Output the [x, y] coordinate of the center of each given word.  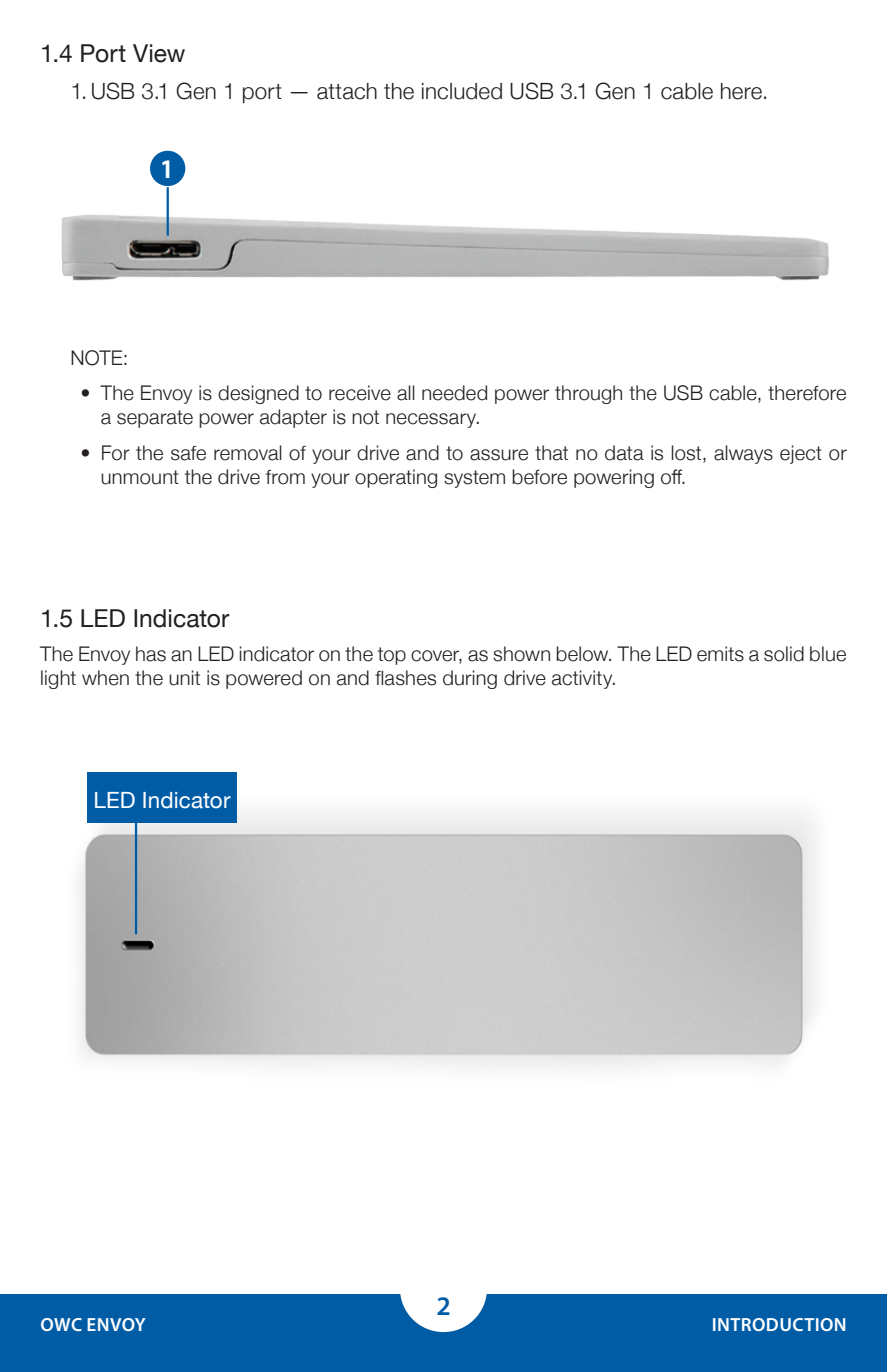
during [470, 679]
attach [347, 91]
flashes [405, 678]
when [105, 678]
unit [184, 678]
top [392, 656]
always [743, 454]
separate [155, 419]
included [462, 91]
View [159, 53]
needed [454, 393]
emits [720, 654]
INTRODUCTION [779, 1324]
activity [583, 679]
